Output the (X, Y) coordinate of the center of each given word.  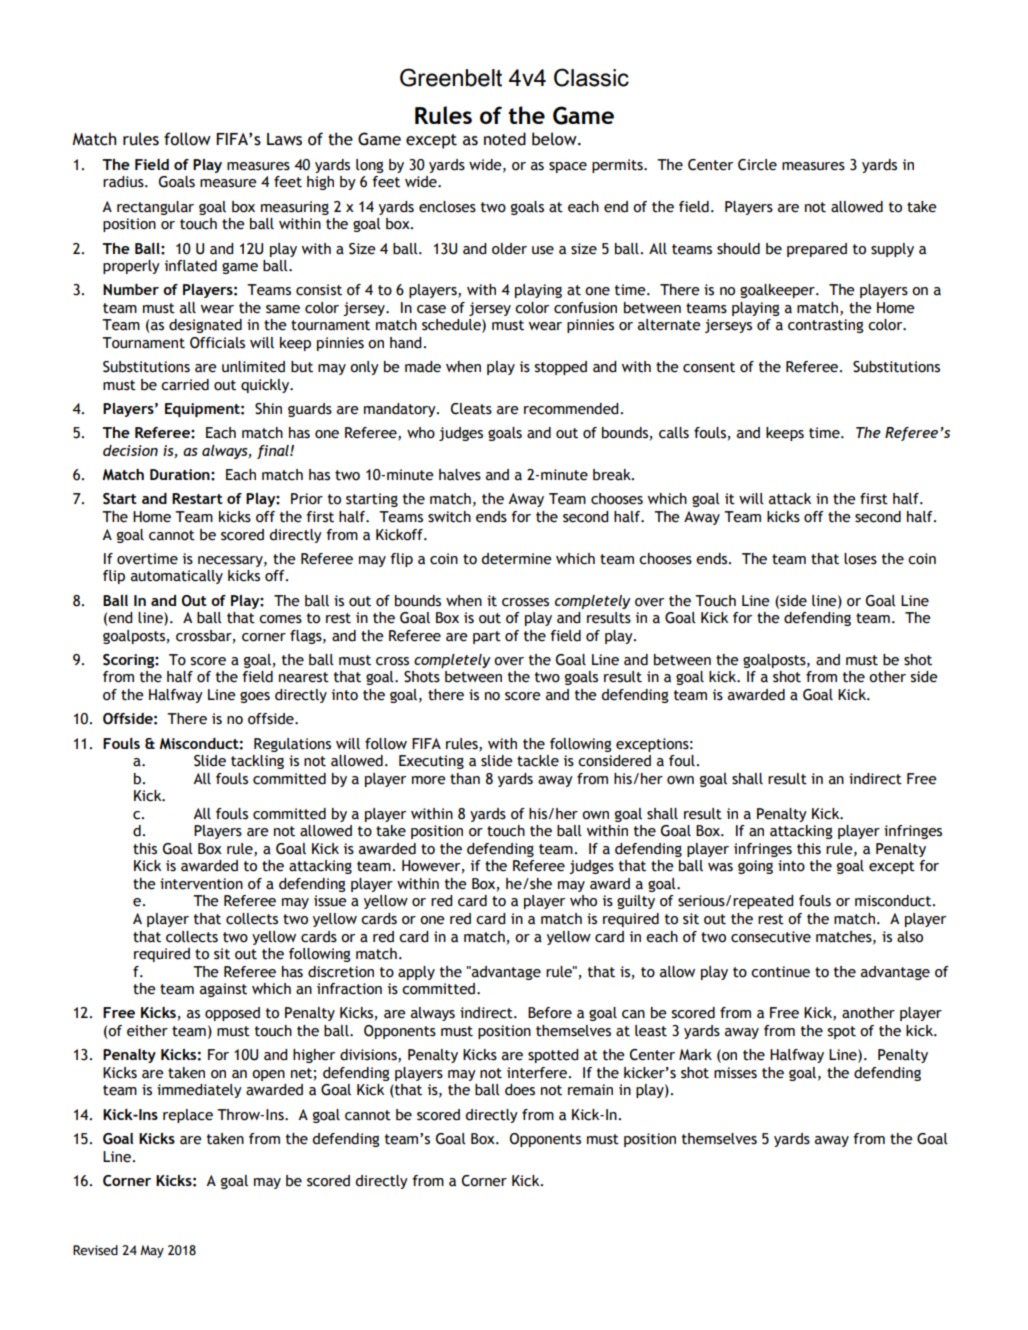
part (487, 637)
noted (505, 139)
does (520, 1090)
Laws (284, 139)
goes (255, 697)
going (755, 867)
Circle (757, 165)
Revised (95, 1250)
